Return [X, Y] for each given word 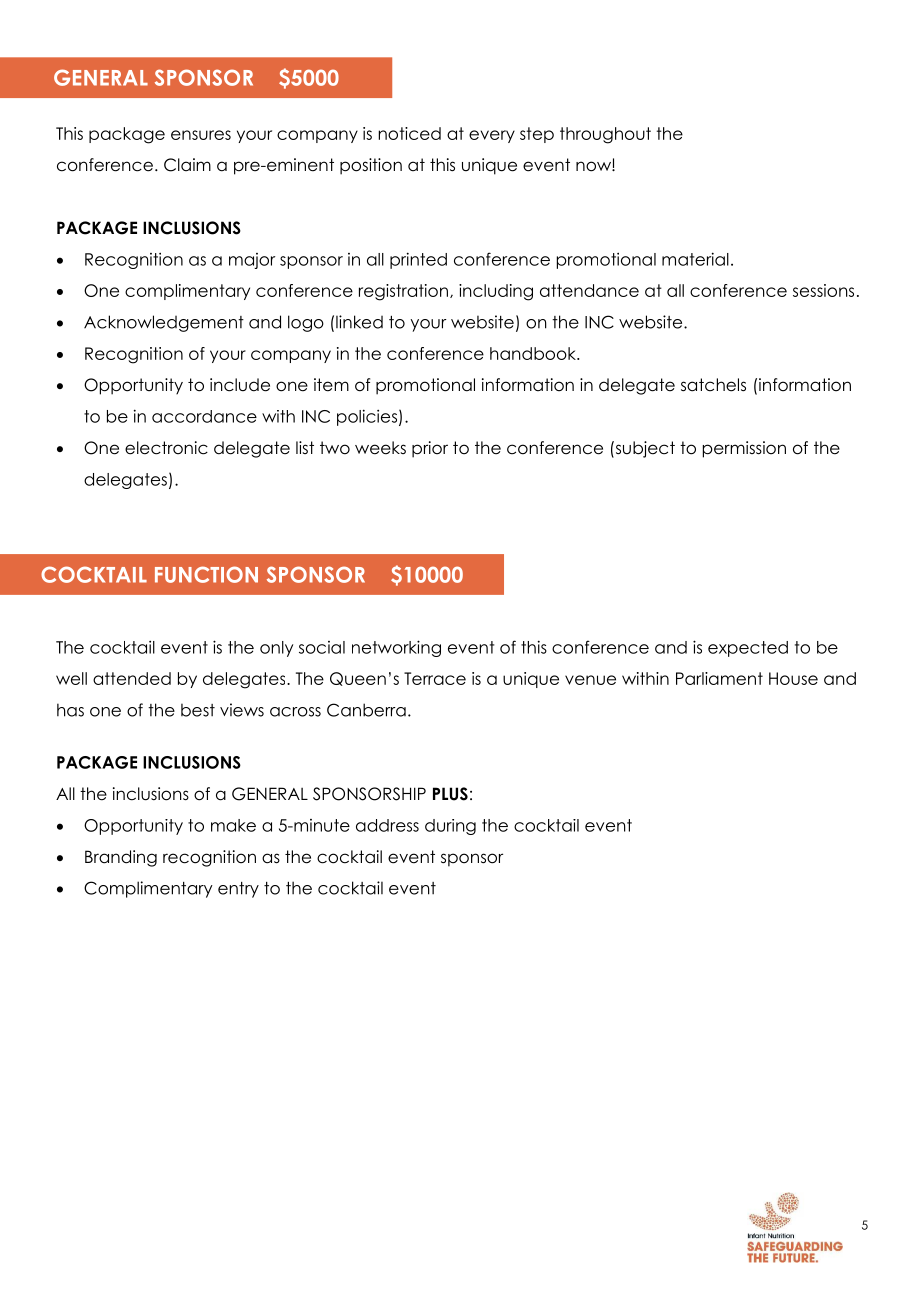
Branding [121, 858]
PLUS [450, 794]
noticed [409, 133]
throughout [605, 135]
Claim [187, 165]
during [450, 827]
